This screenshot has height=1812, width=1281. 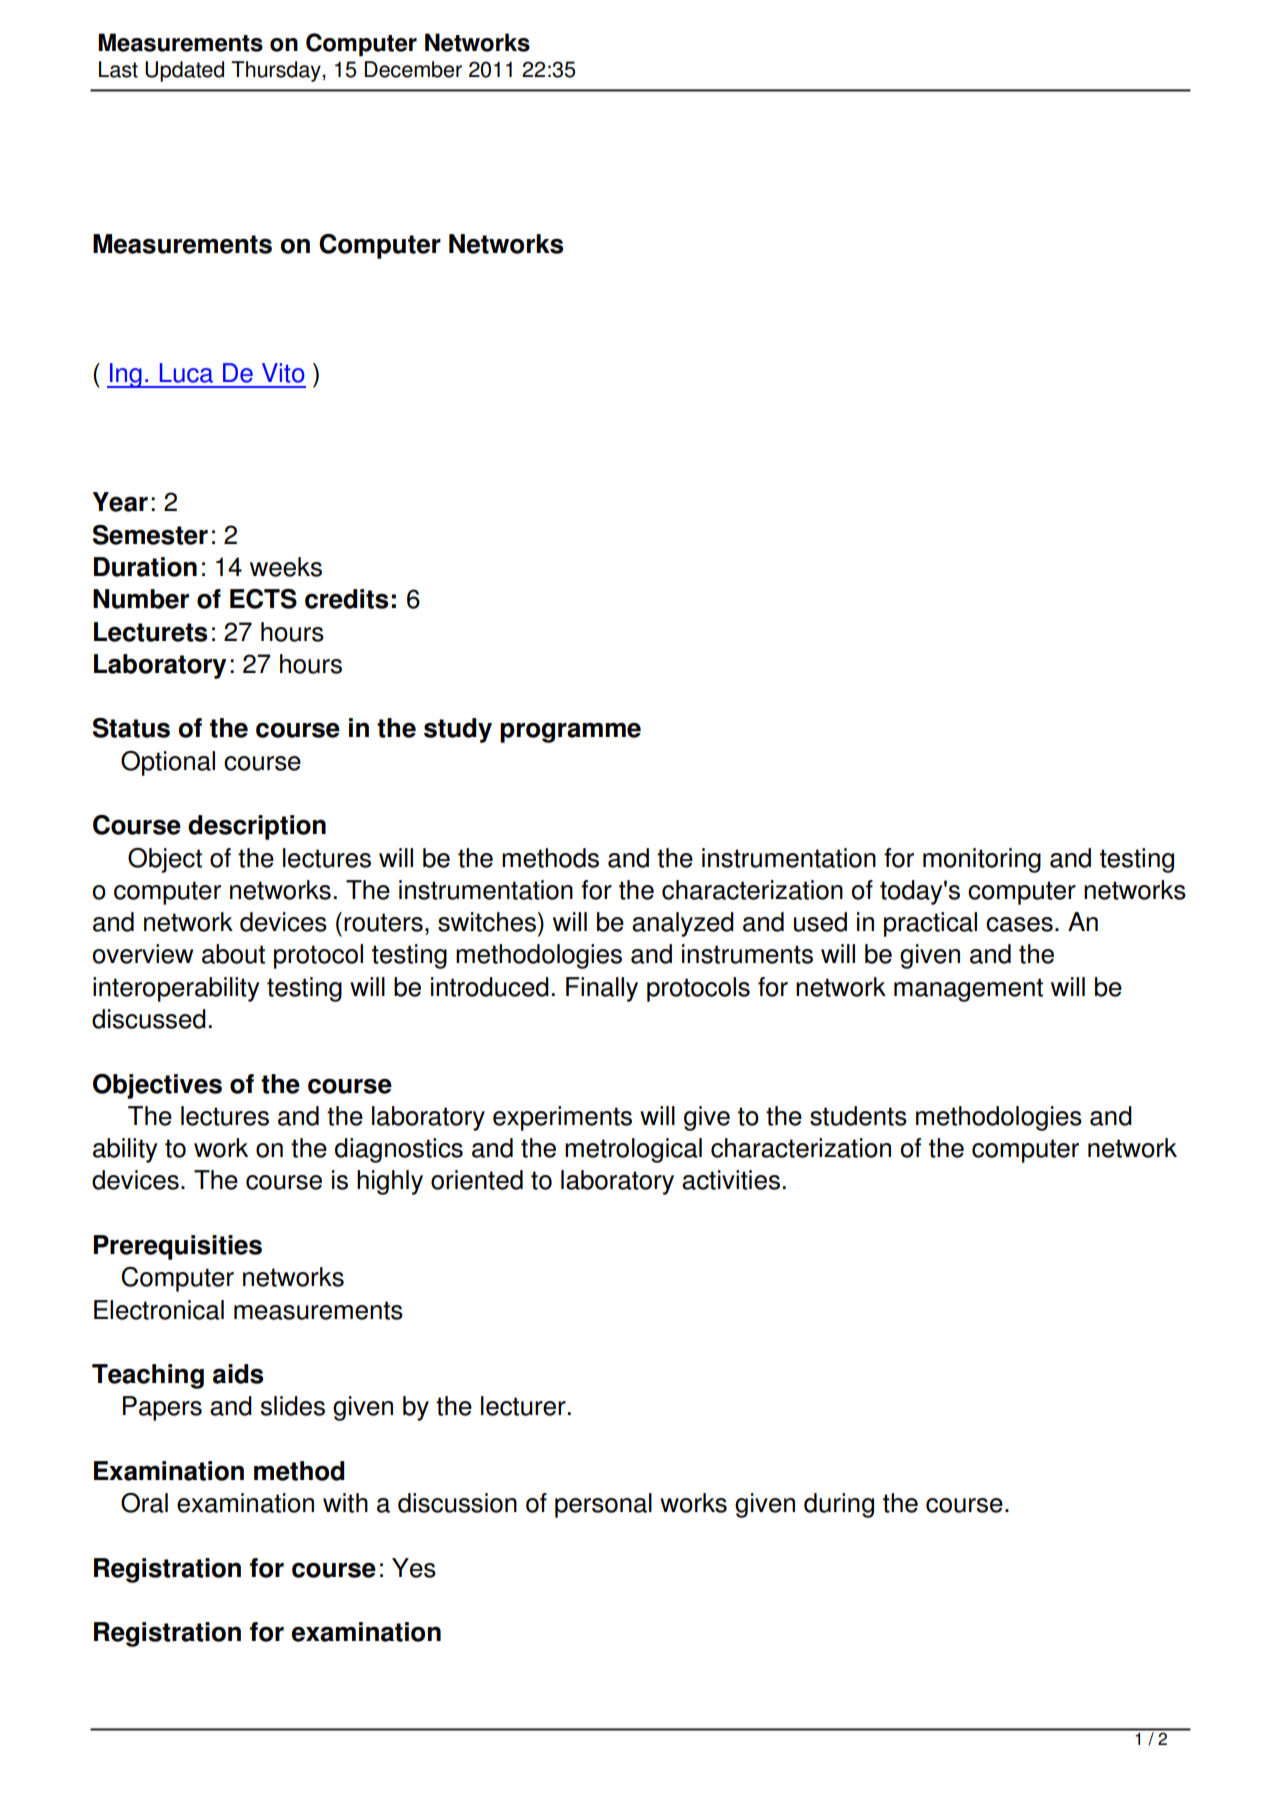 What do you see at coordinates (570, 732) in the screenshot?
I see `programme` at bounding box center [570, 732].
